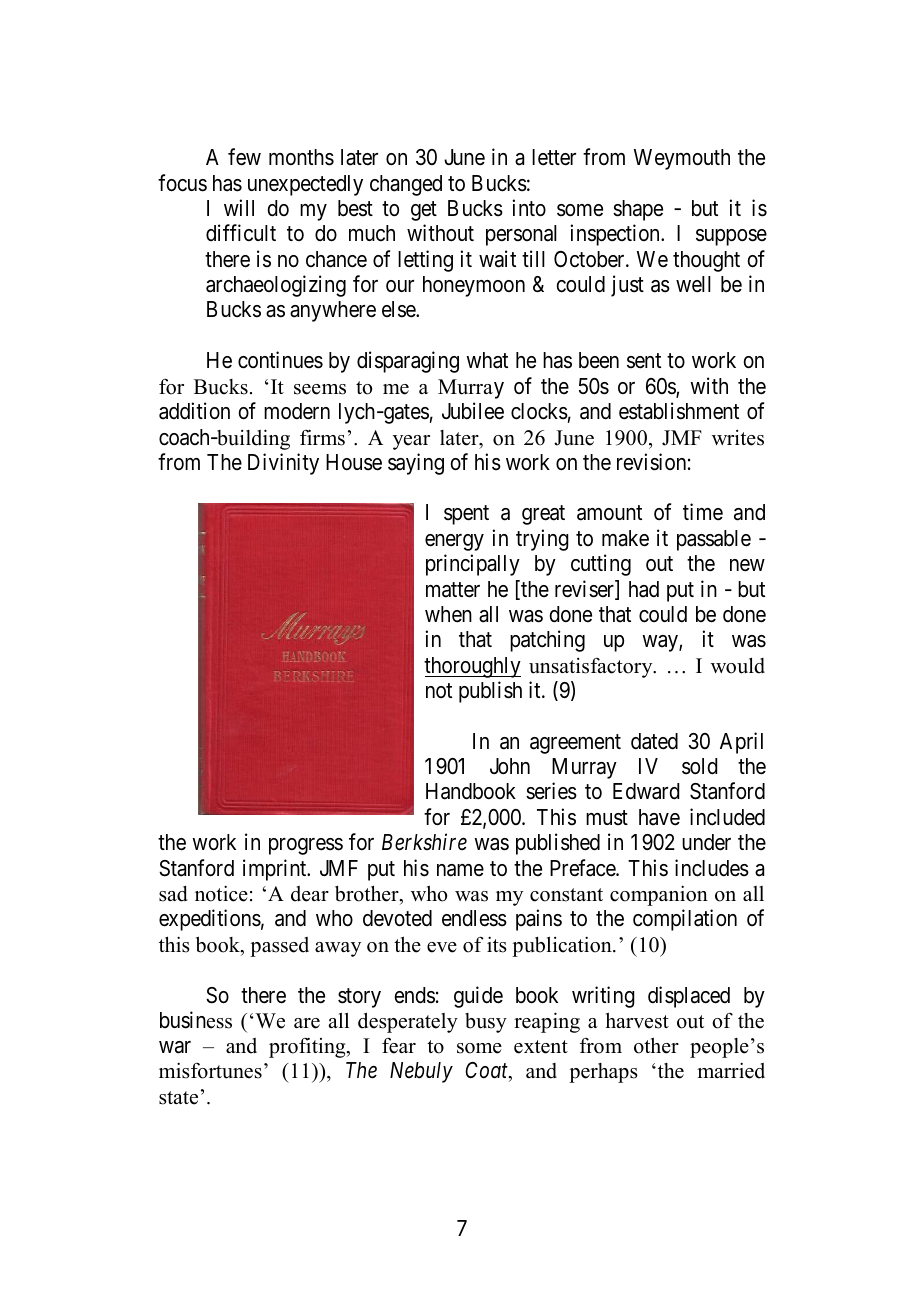 The width and height of the document is (924, 1313). Describe the element at coordinates (510, 766) in the document. I see `John` at that location.
